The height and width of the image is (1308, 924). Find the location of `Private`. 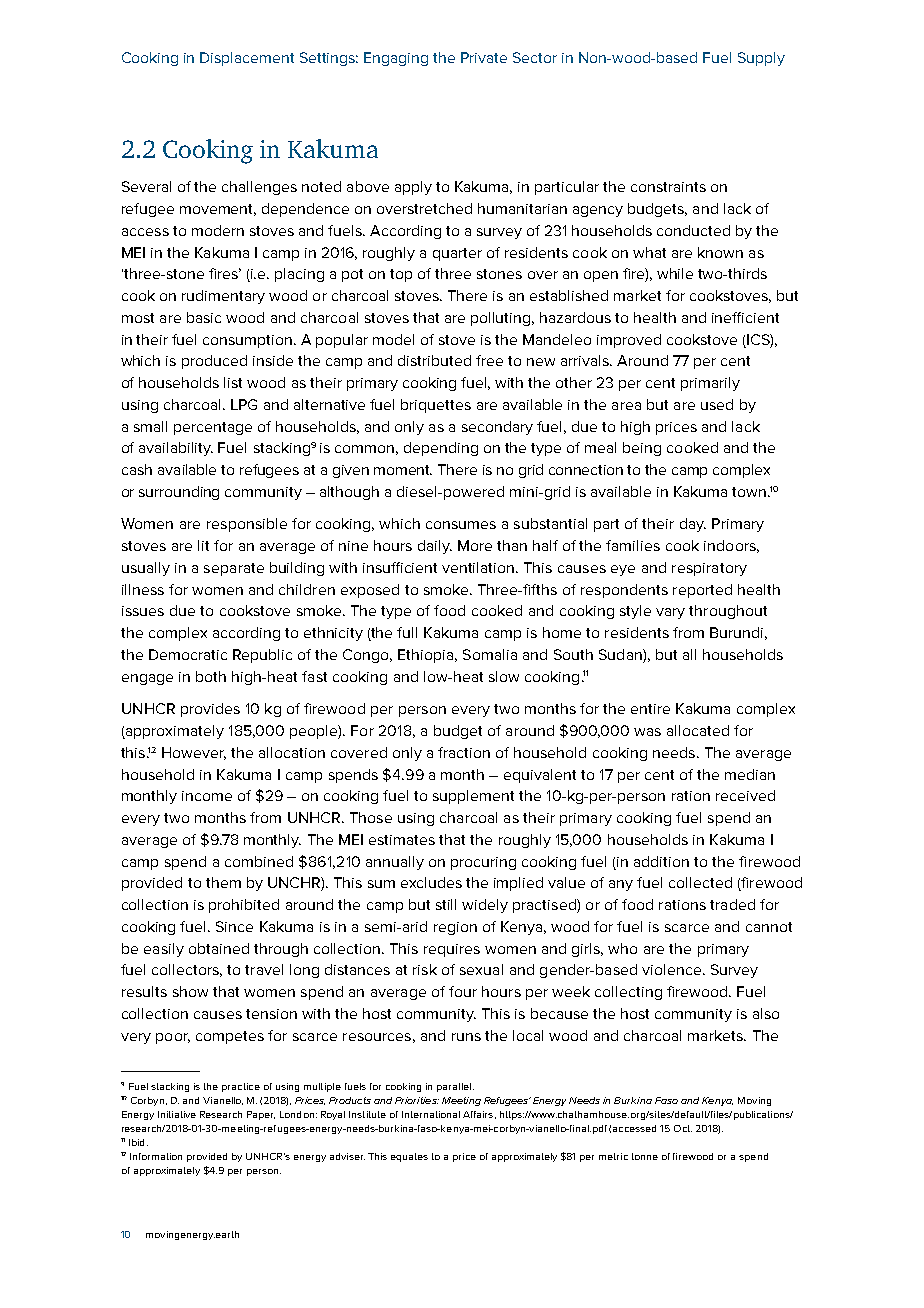

Private is located at coordinates (484, 57).
